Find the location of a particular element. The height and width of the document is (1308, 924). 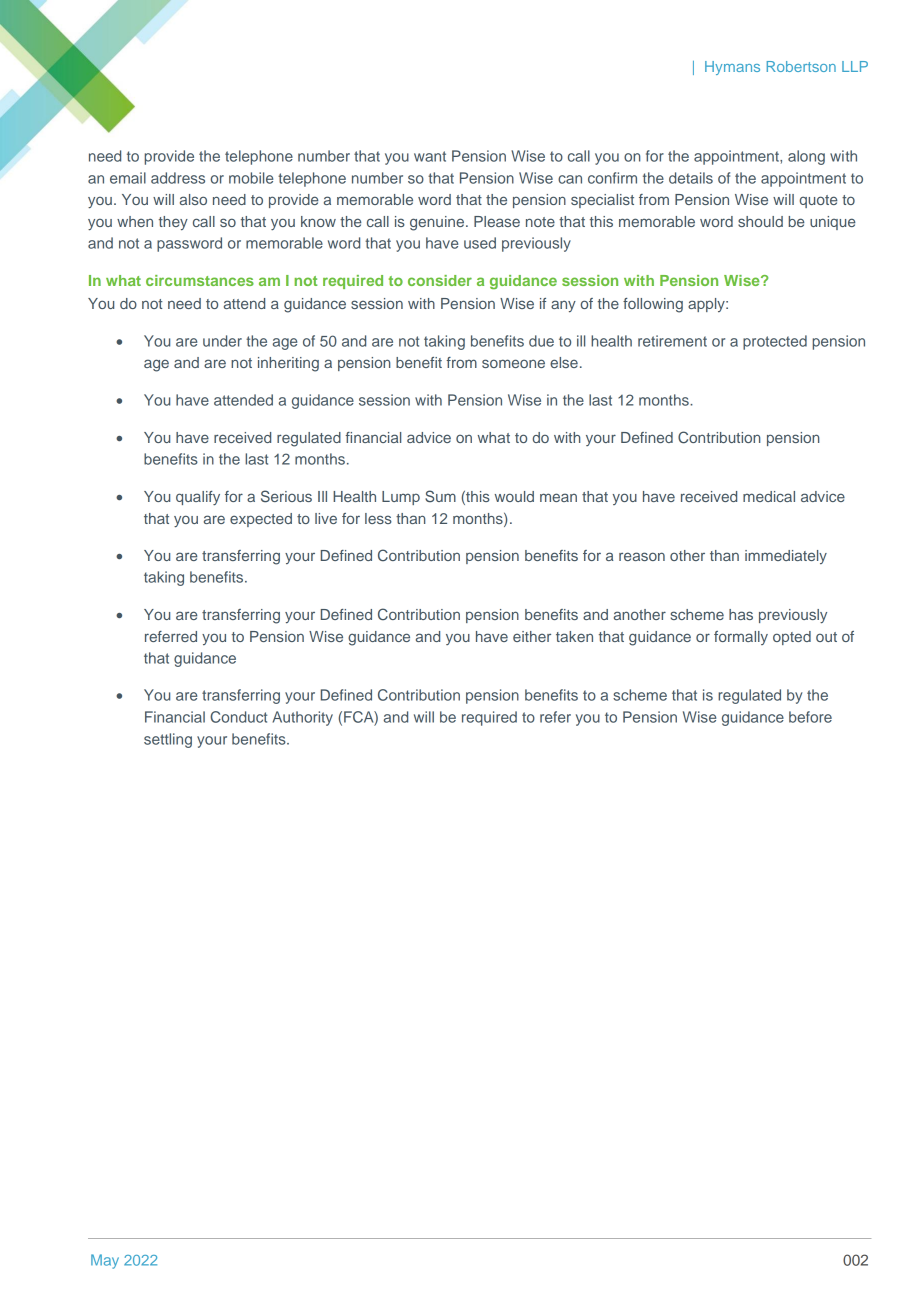

address is located at coordinates (178, 178).
